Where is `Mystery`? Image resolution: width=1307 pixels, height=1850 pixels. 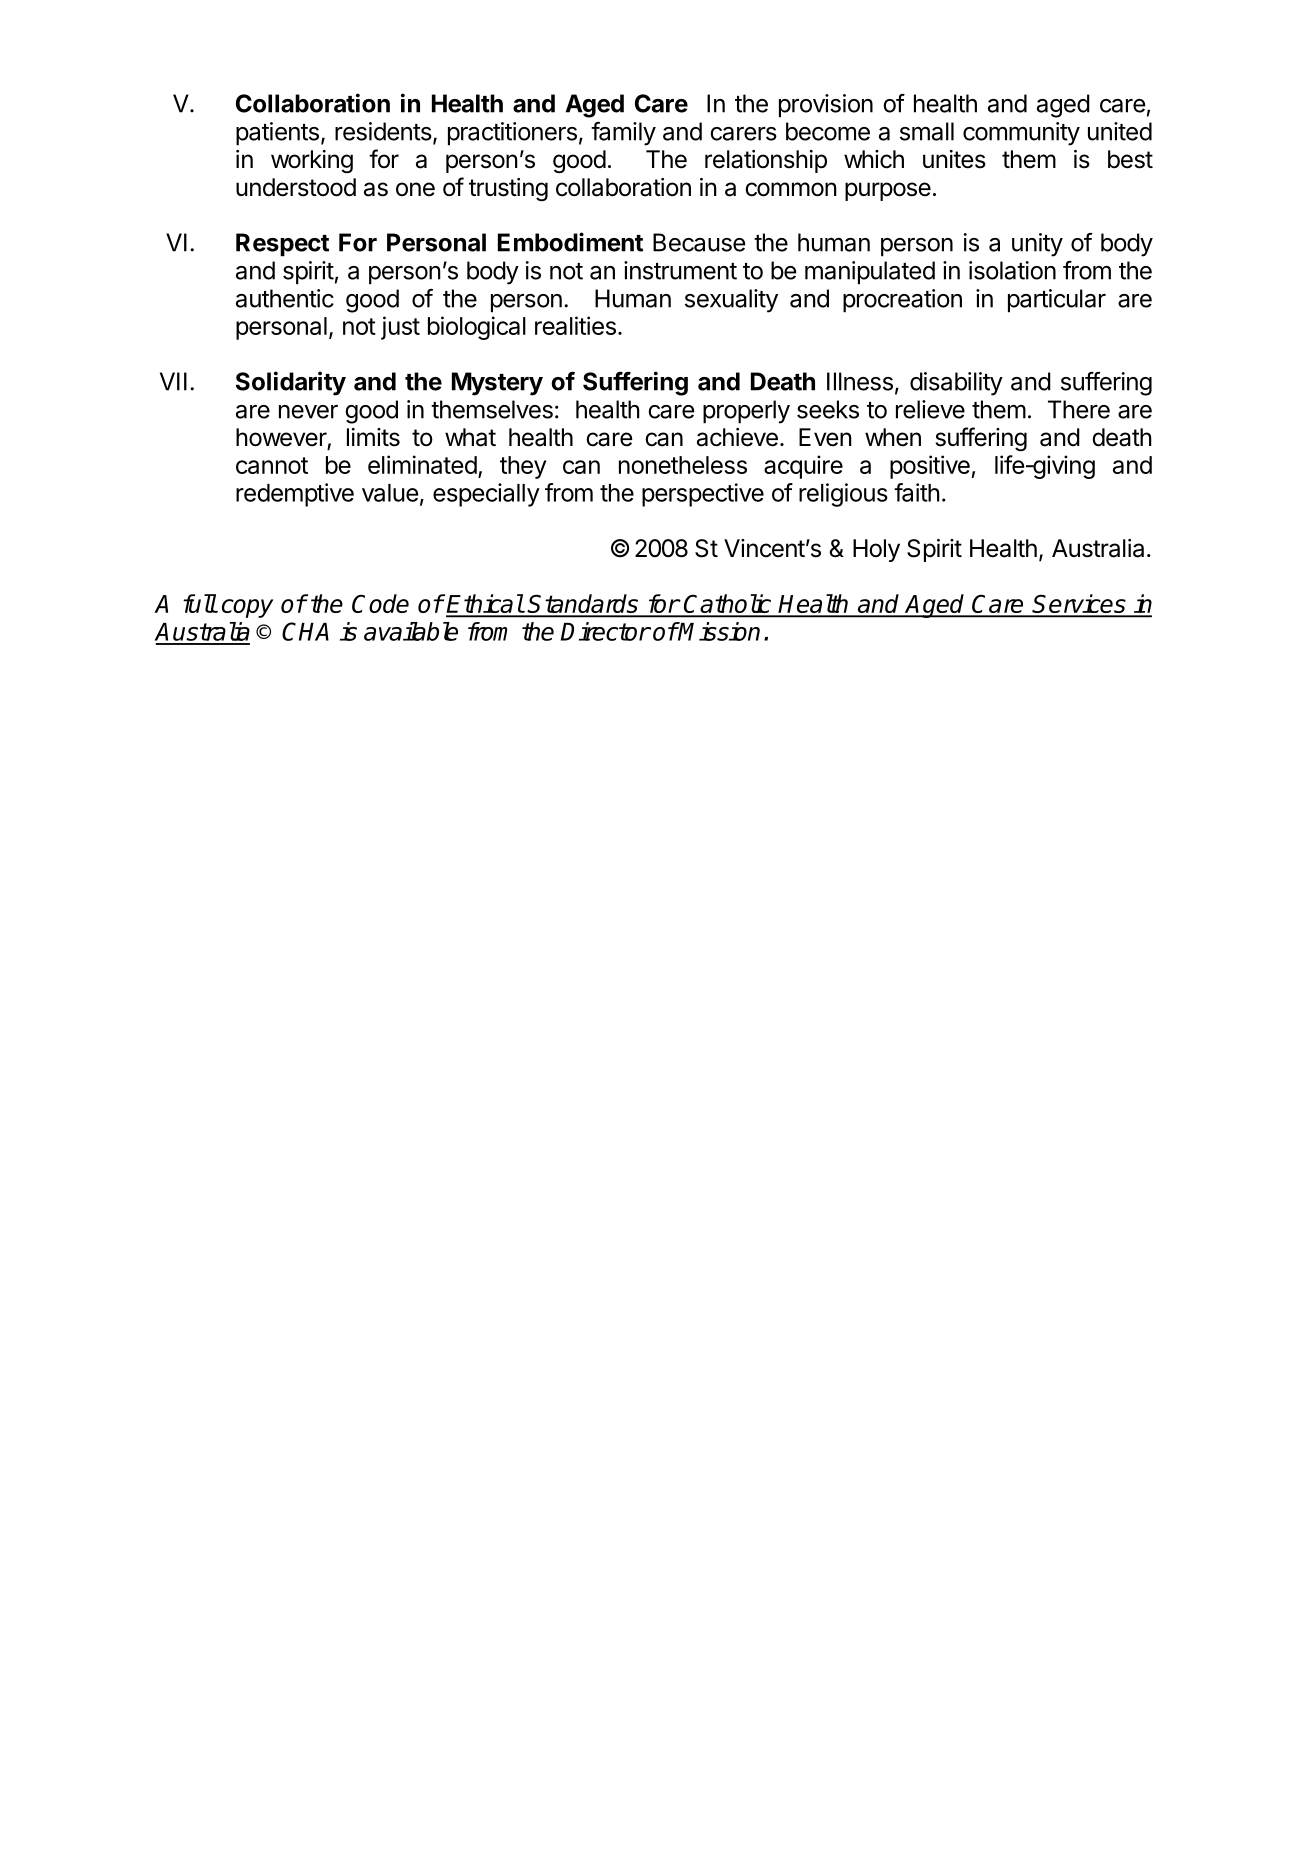
Mystery is located at coordinates (497, 384).
